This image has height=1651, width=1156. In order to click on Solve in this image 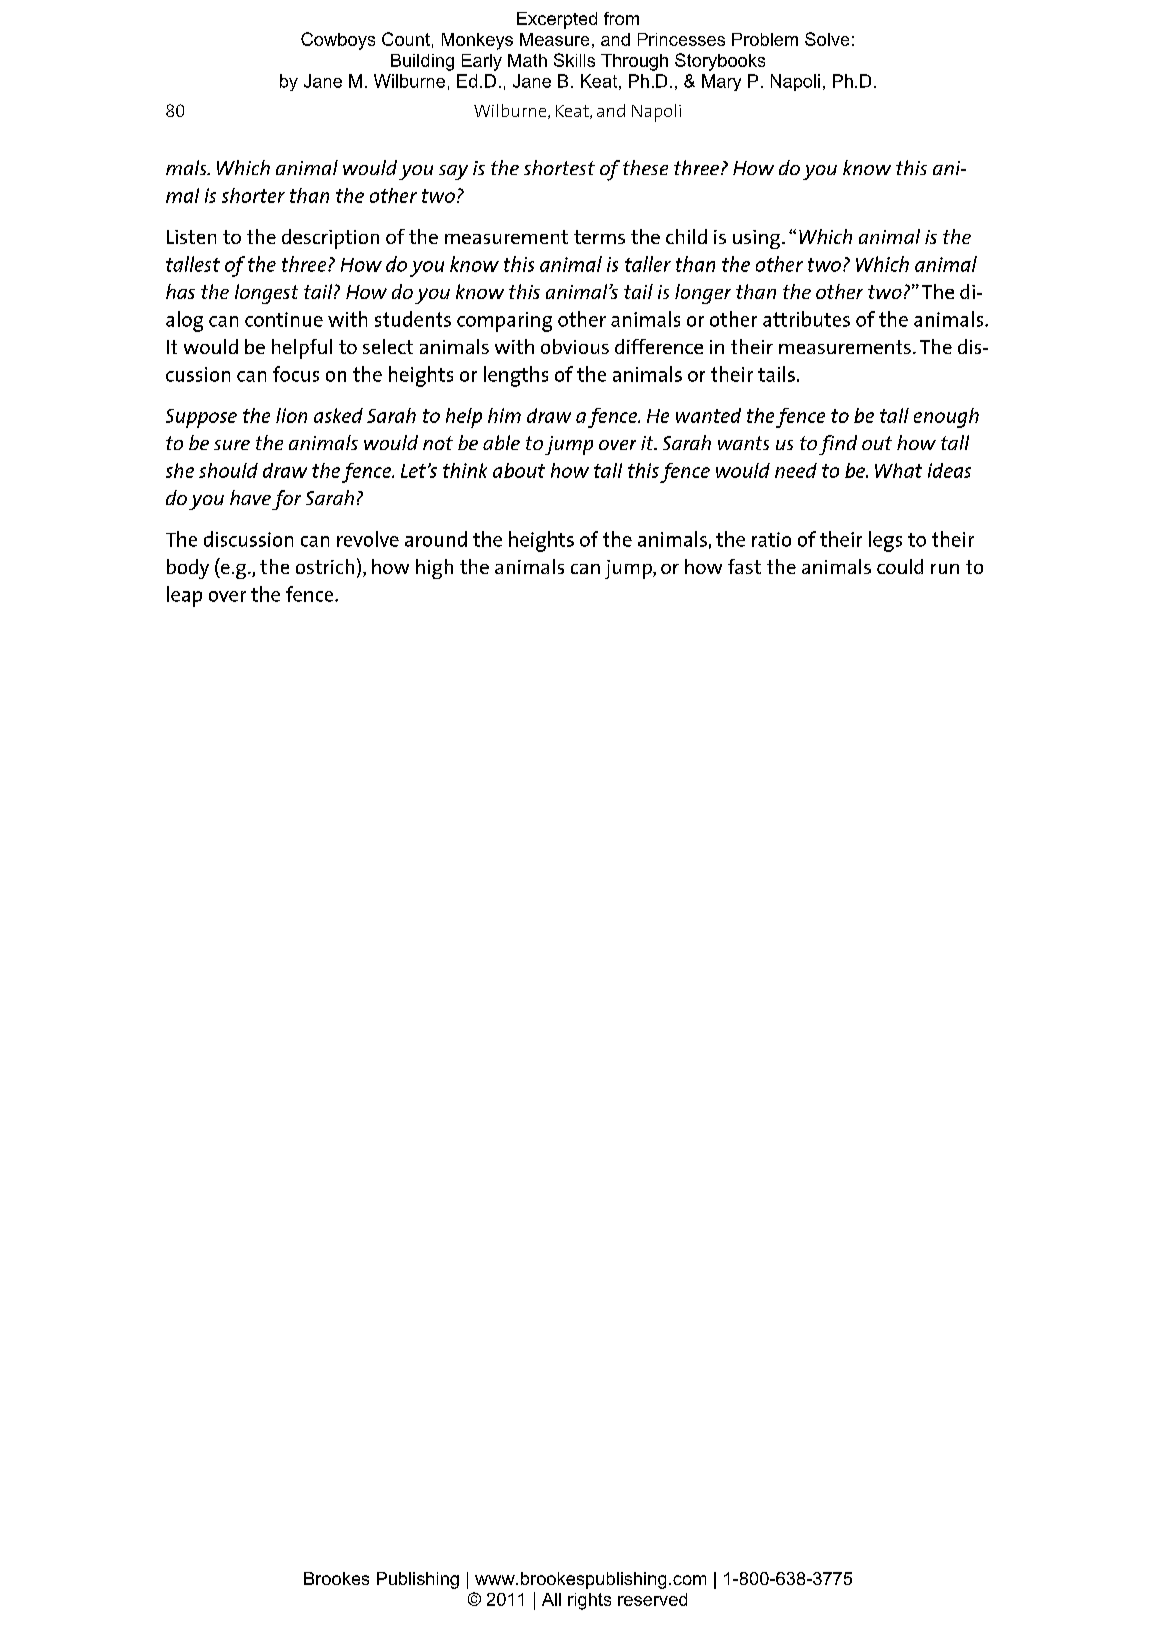, I will do `click(827, 39)`.
